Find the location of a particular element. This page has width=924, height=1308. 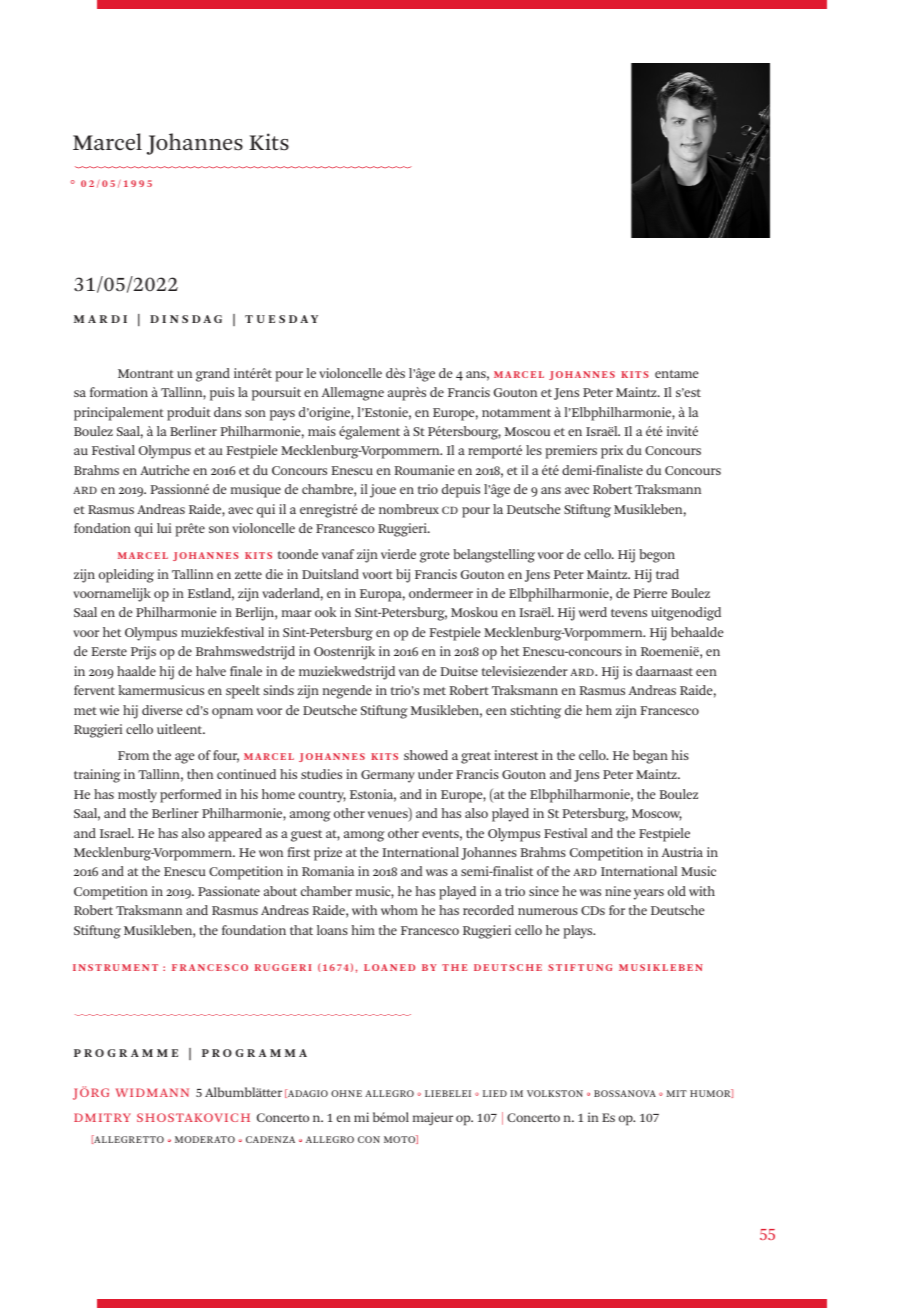

Moscow is located at coordinates (657, 815).
